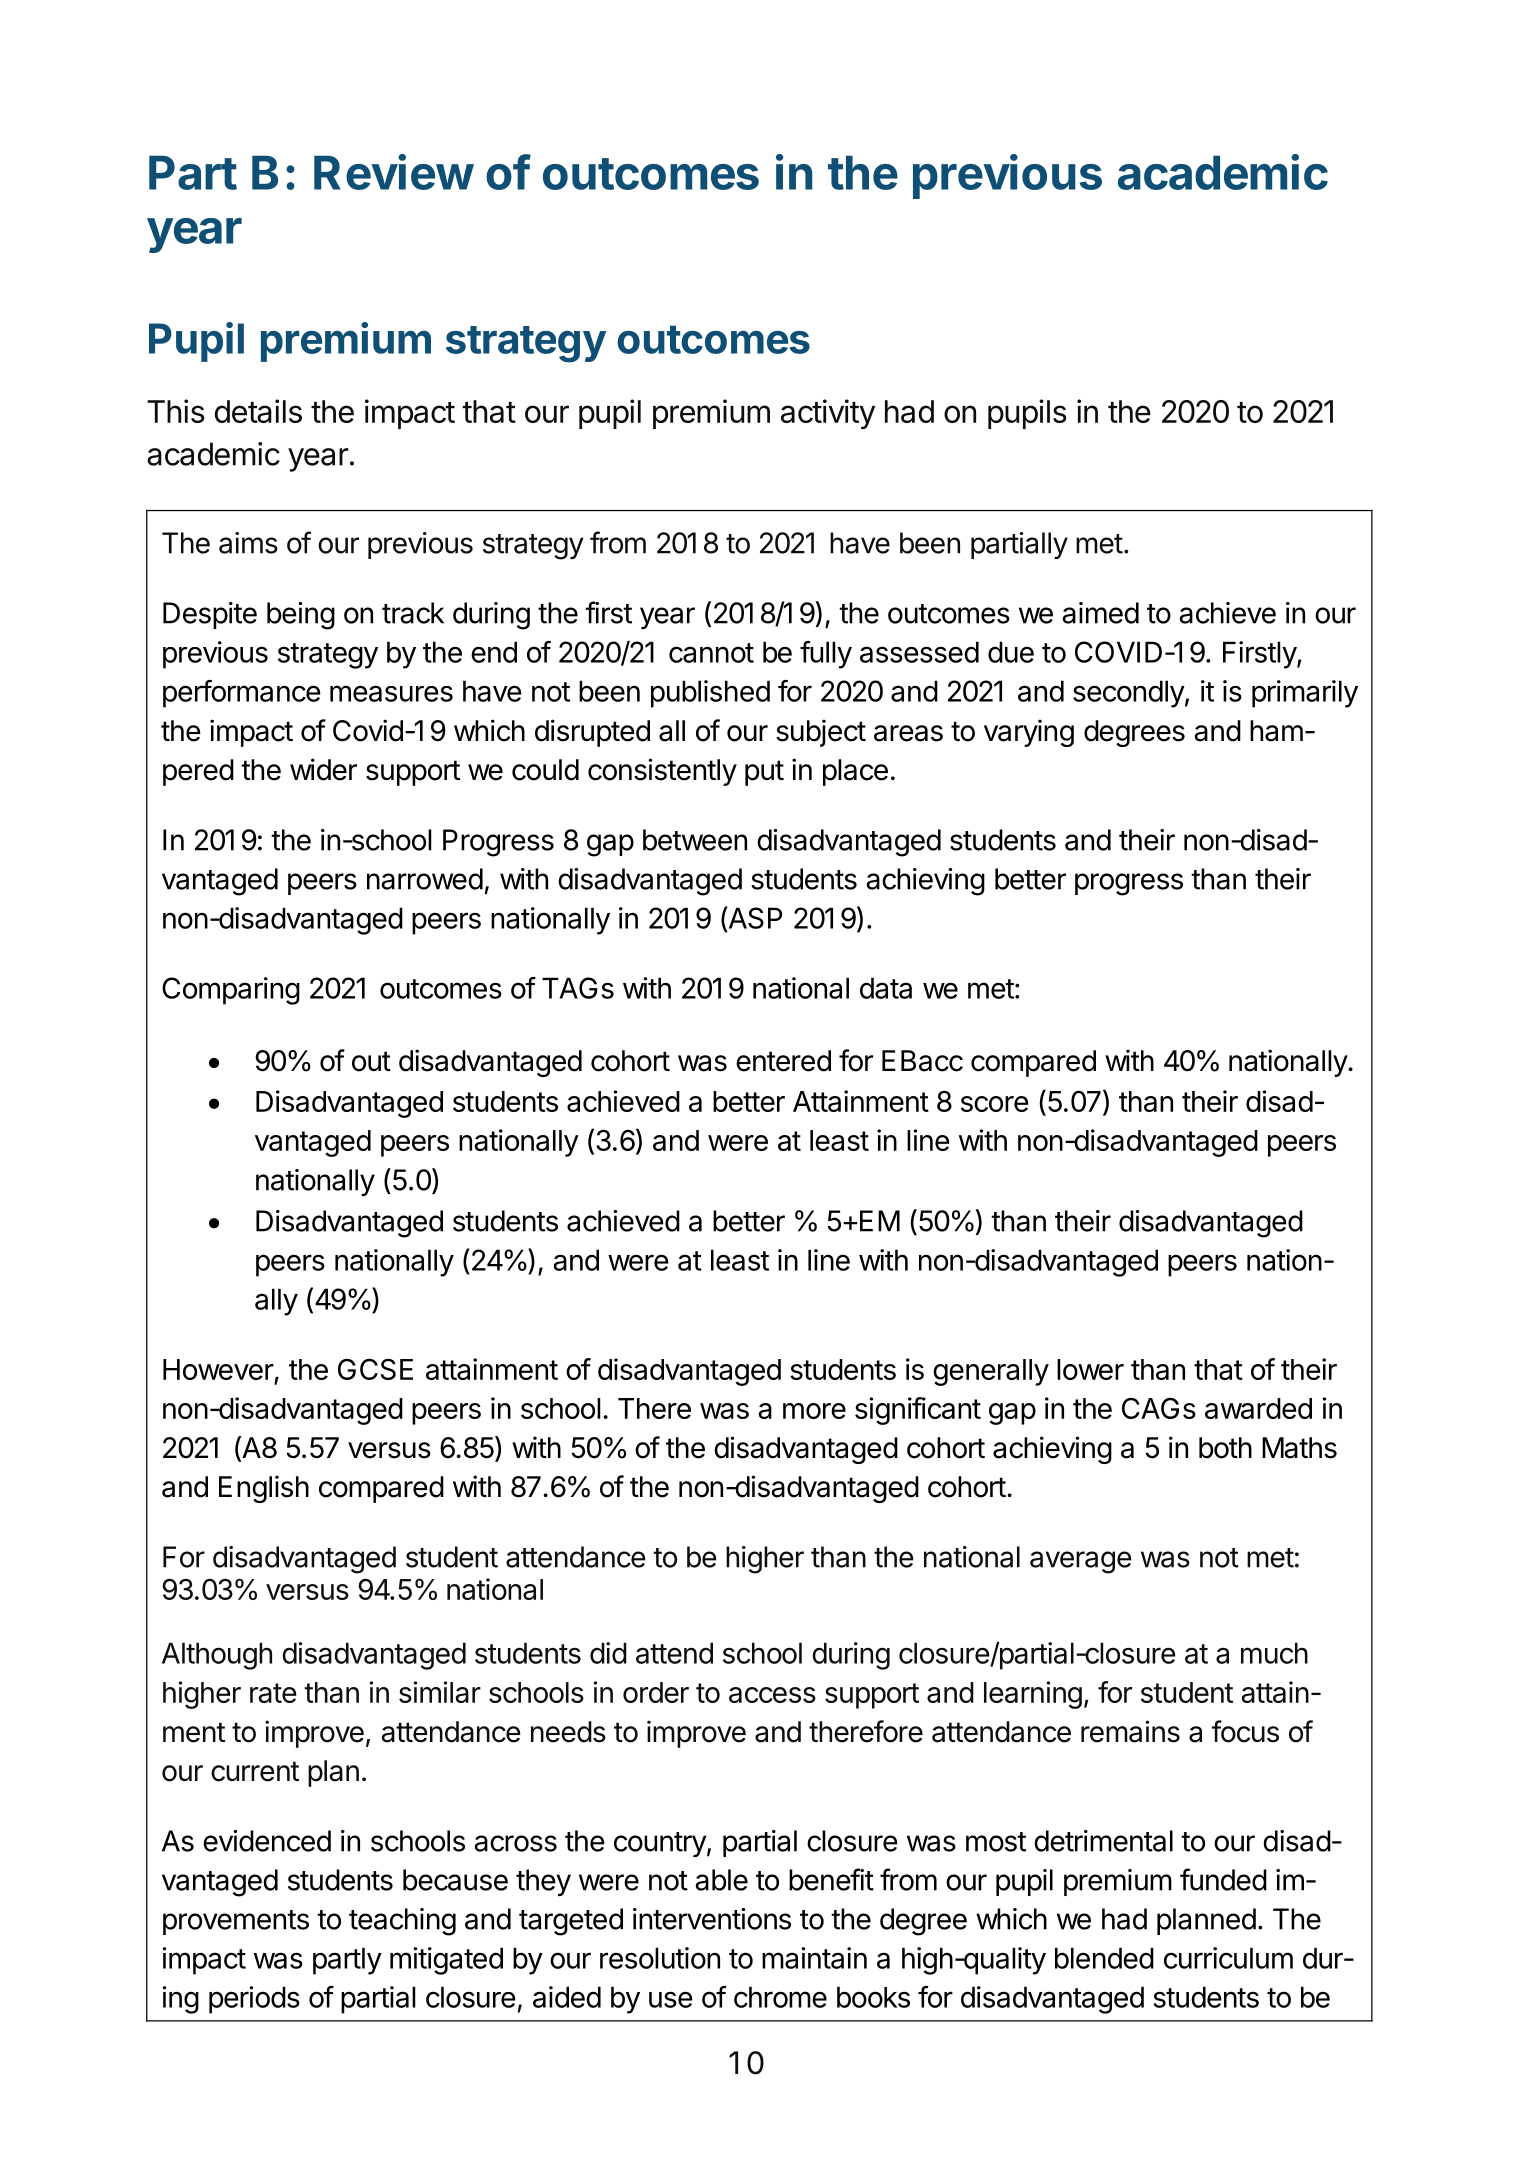  I want to click on score, so click(995, 1104).
